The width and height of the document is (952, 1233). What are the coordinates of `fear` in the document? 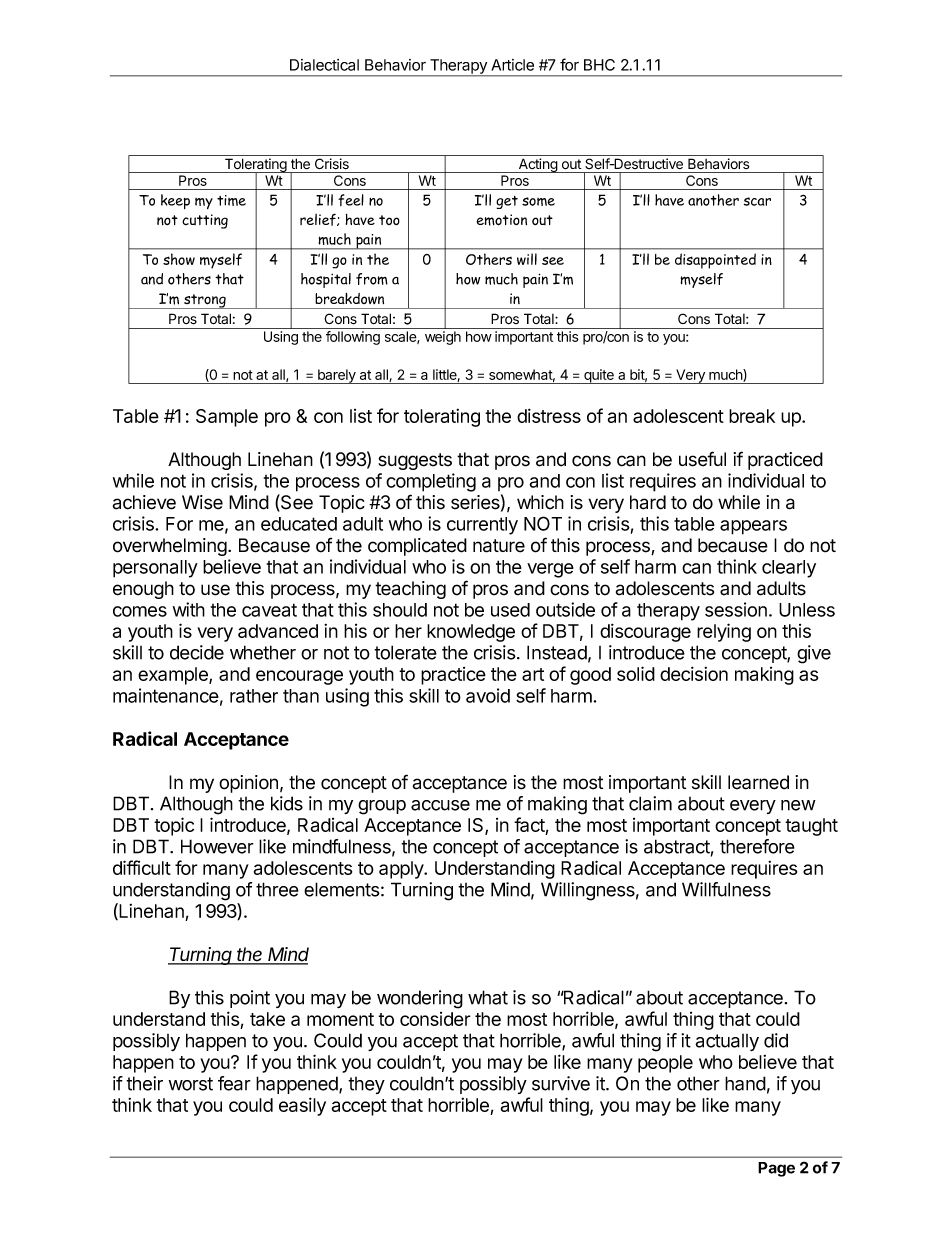 It's located at (234, 1083).
